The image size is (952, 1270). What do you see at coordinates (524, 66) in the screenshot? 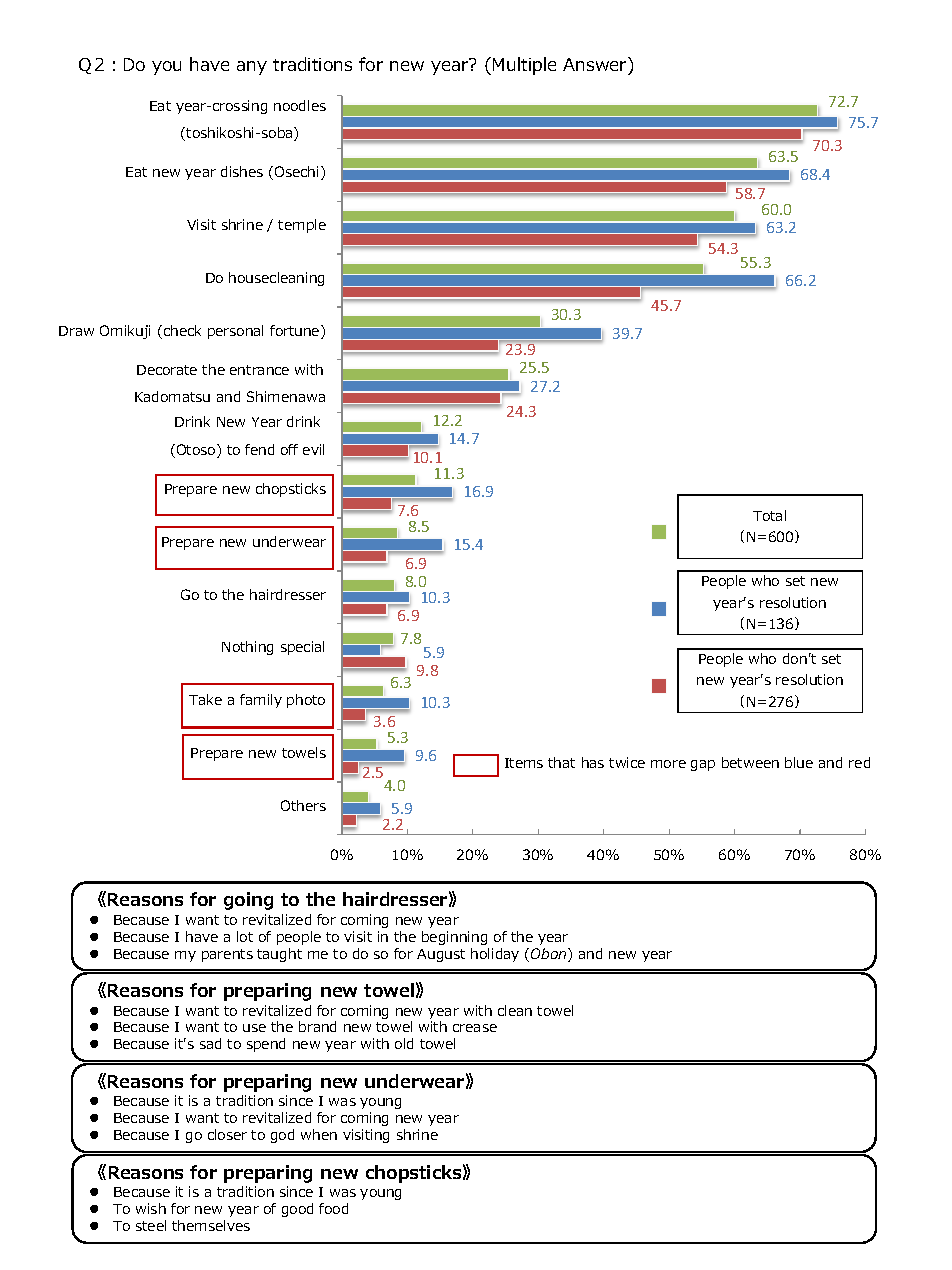
I see `Multiple` at bounding box center [524, 66].
